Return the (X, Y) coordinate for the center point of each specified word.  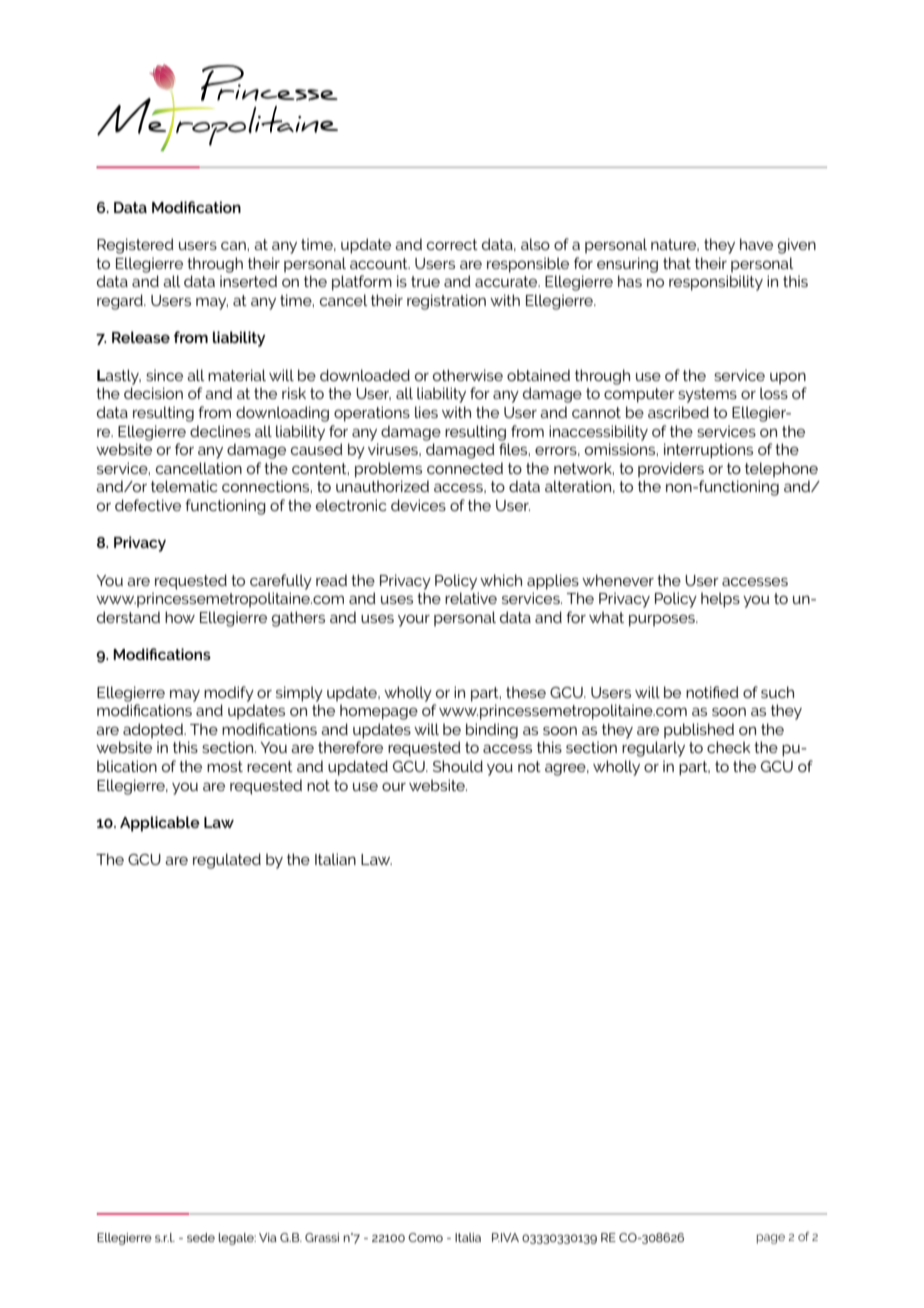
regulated (227, 861)
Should (458, 766)
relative (471, 598)
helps (720, 600)
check (729, 747)
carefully (281, 582)
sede (201, 1237)
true (425, 281)
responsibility (716, 283)
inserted (248, 281)
